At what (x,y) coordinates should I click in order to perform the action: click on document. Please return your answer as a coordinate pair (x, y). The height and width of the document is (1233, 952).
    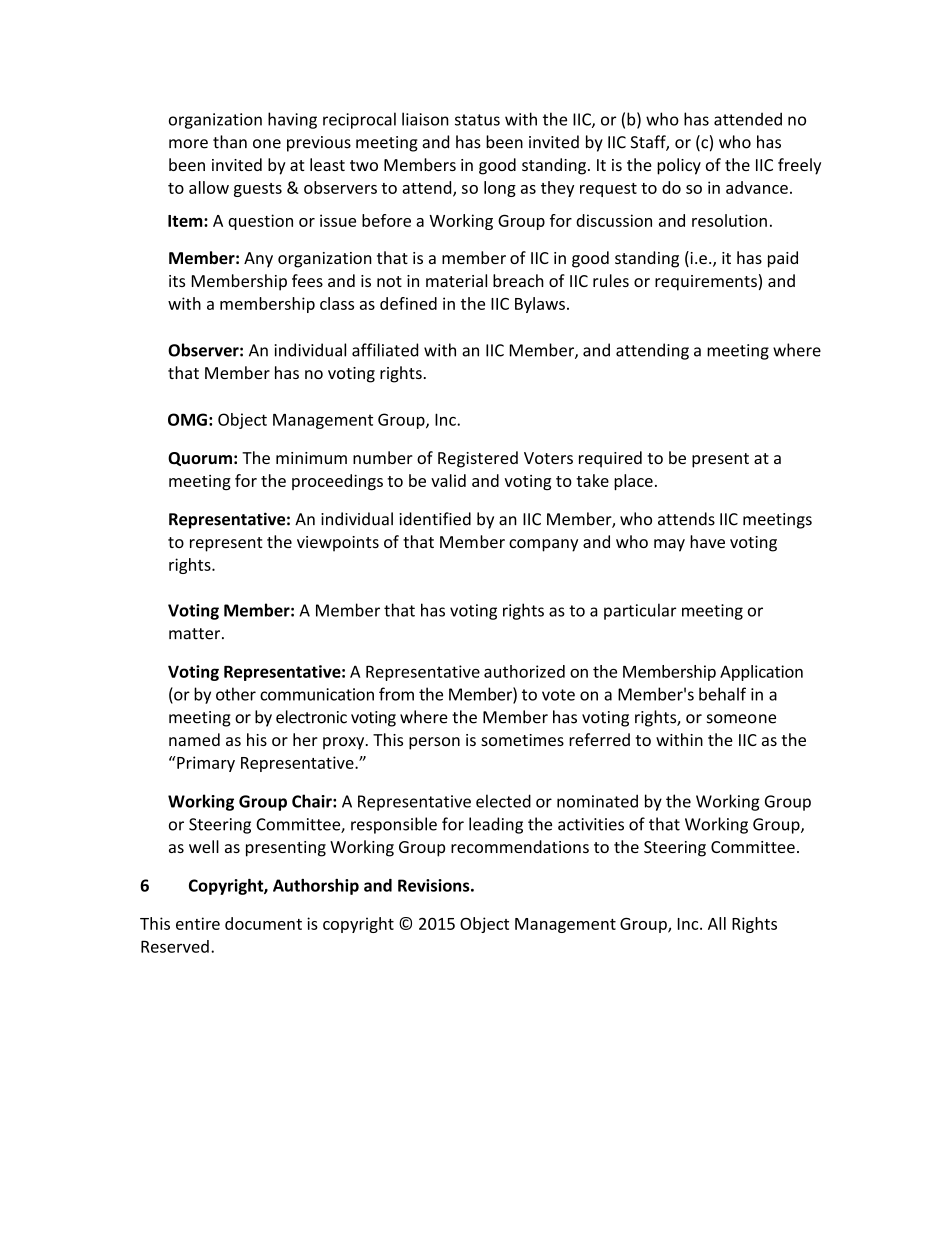
    Looking at the image, I should click on (263, 923).
